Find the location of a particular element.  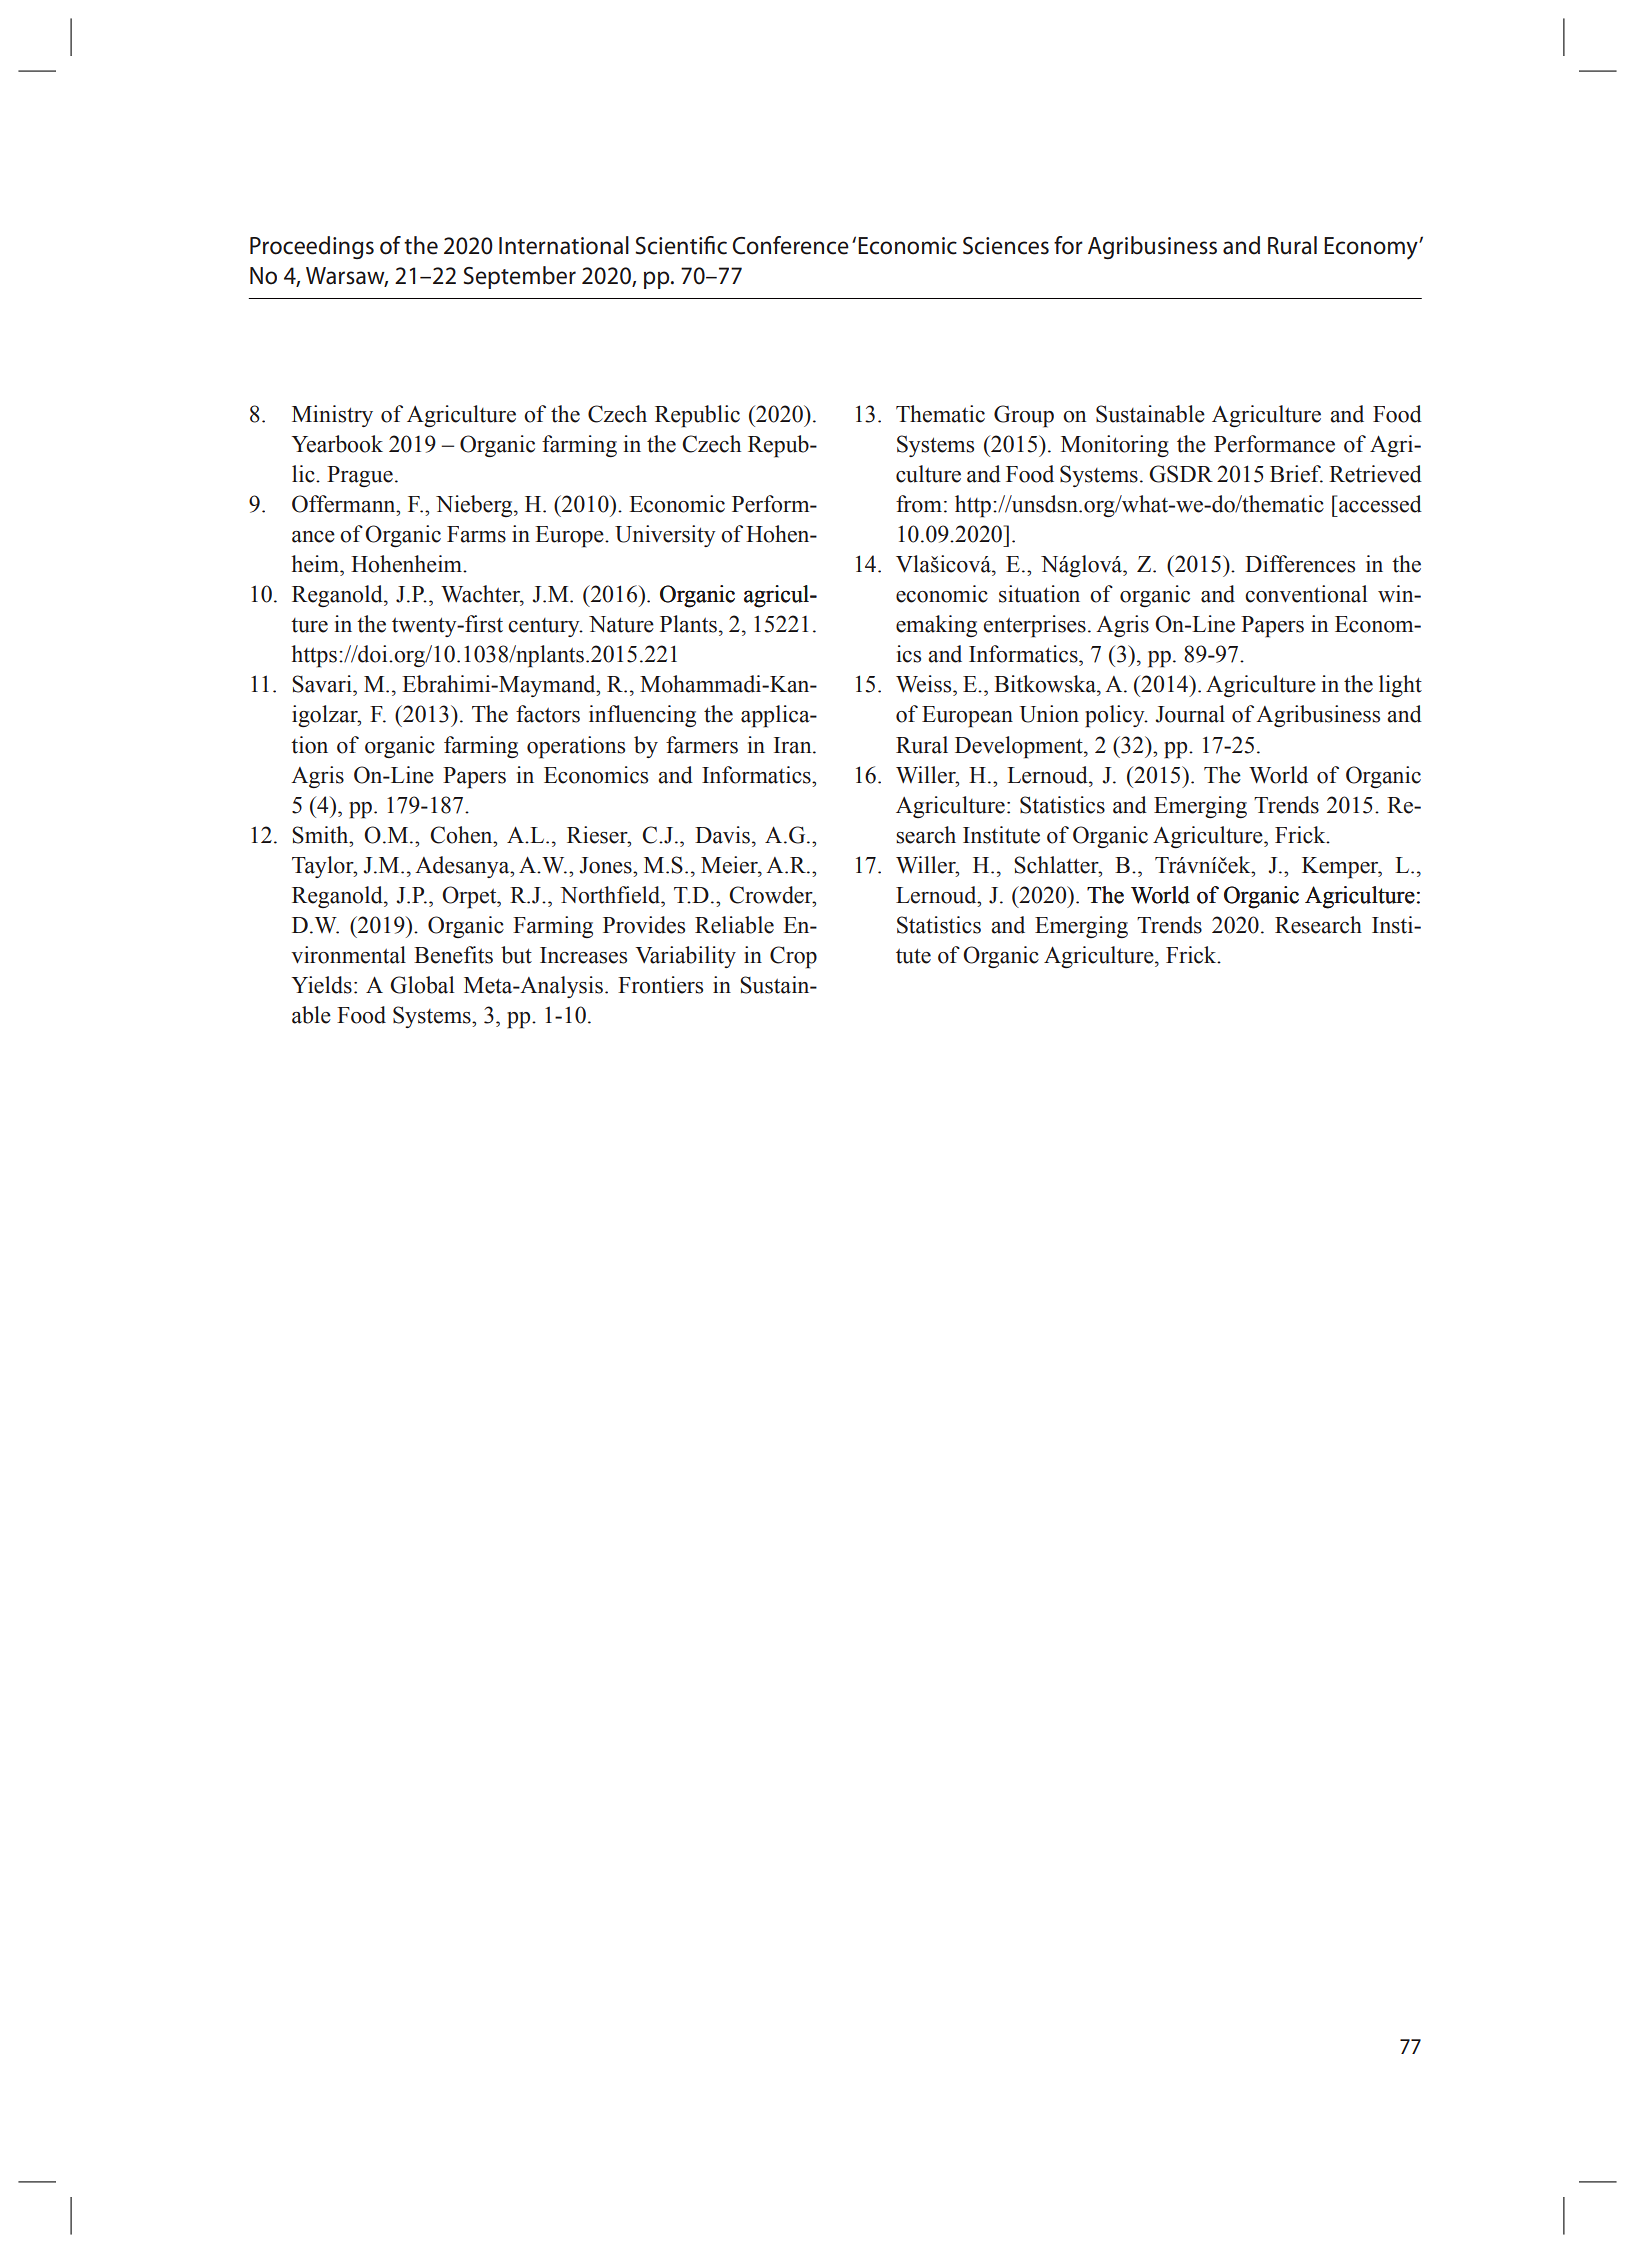

Farms is located at coordinates (476, 534).
